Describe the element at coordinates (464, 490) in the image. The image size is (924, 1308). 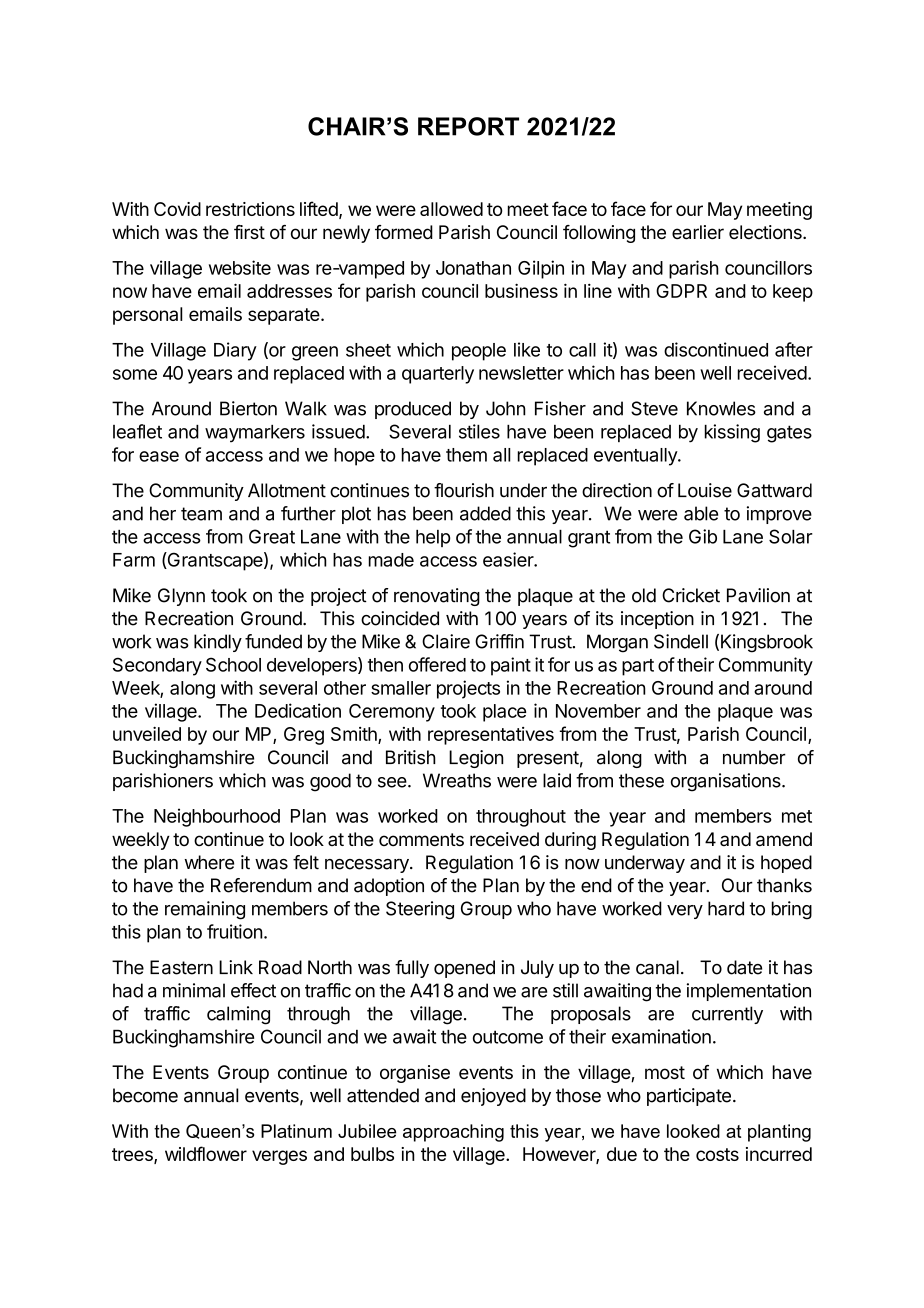
I see `flourish` at that location.
